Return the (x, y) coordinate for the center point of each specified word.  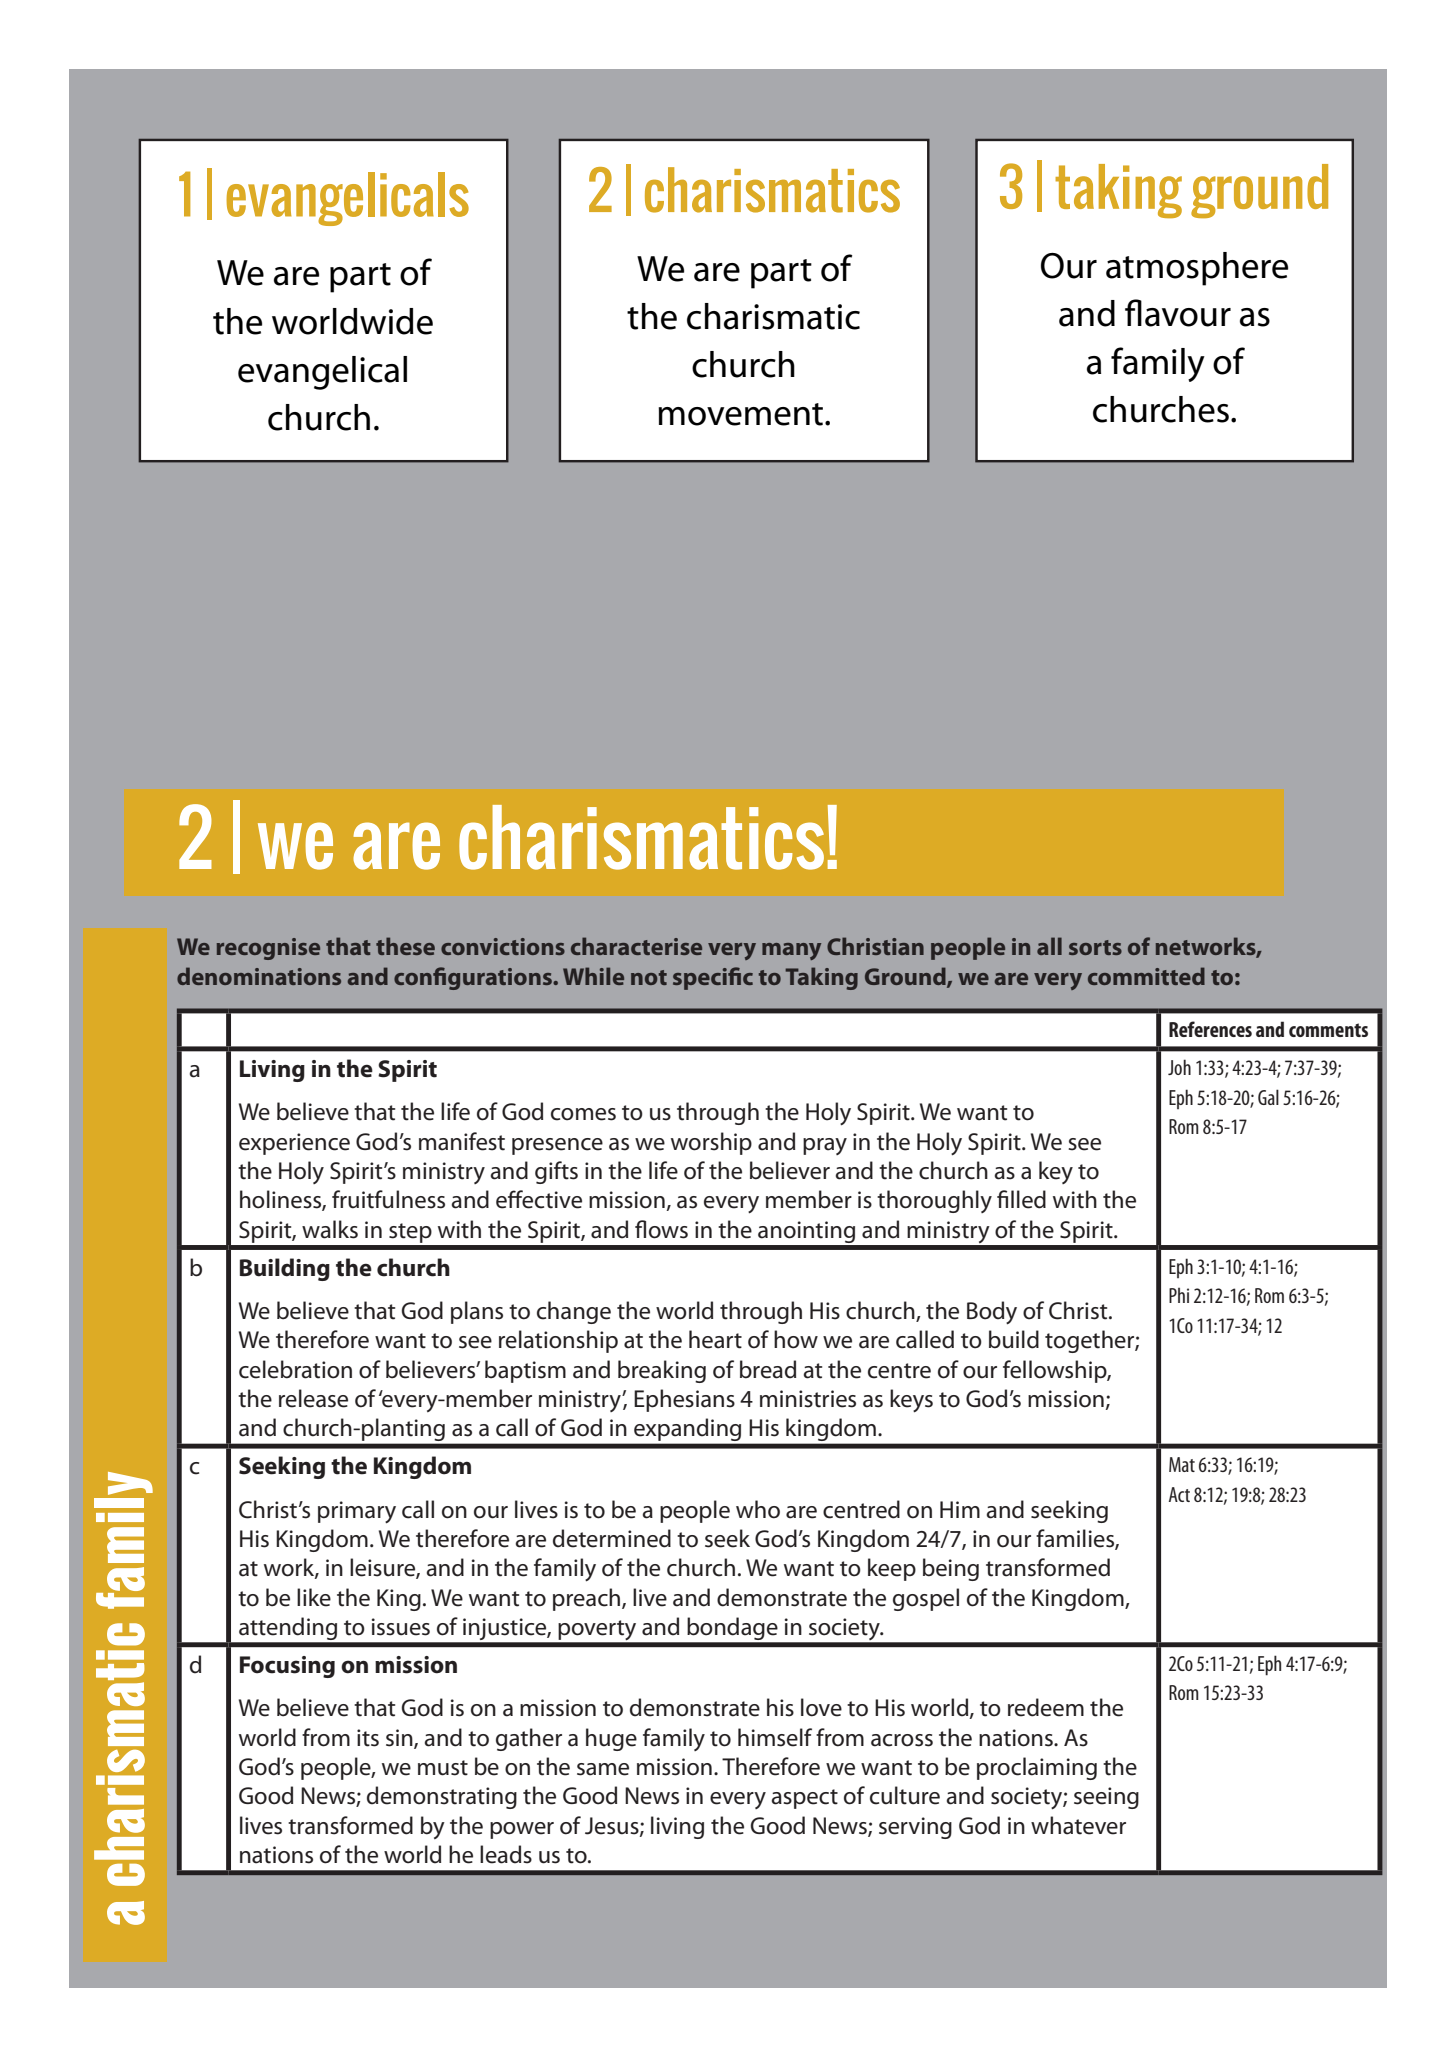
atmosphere (1197, 269)
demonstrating (442, 1797)
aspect (805, 1799)
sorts (1095, 947)
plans (477, 1312)
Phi (1179, 1295)
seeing (1106, 1798)
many (791, 951)
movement (742, 414)
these (405, 946)
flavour (1178, 313)
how (796, 1339)
